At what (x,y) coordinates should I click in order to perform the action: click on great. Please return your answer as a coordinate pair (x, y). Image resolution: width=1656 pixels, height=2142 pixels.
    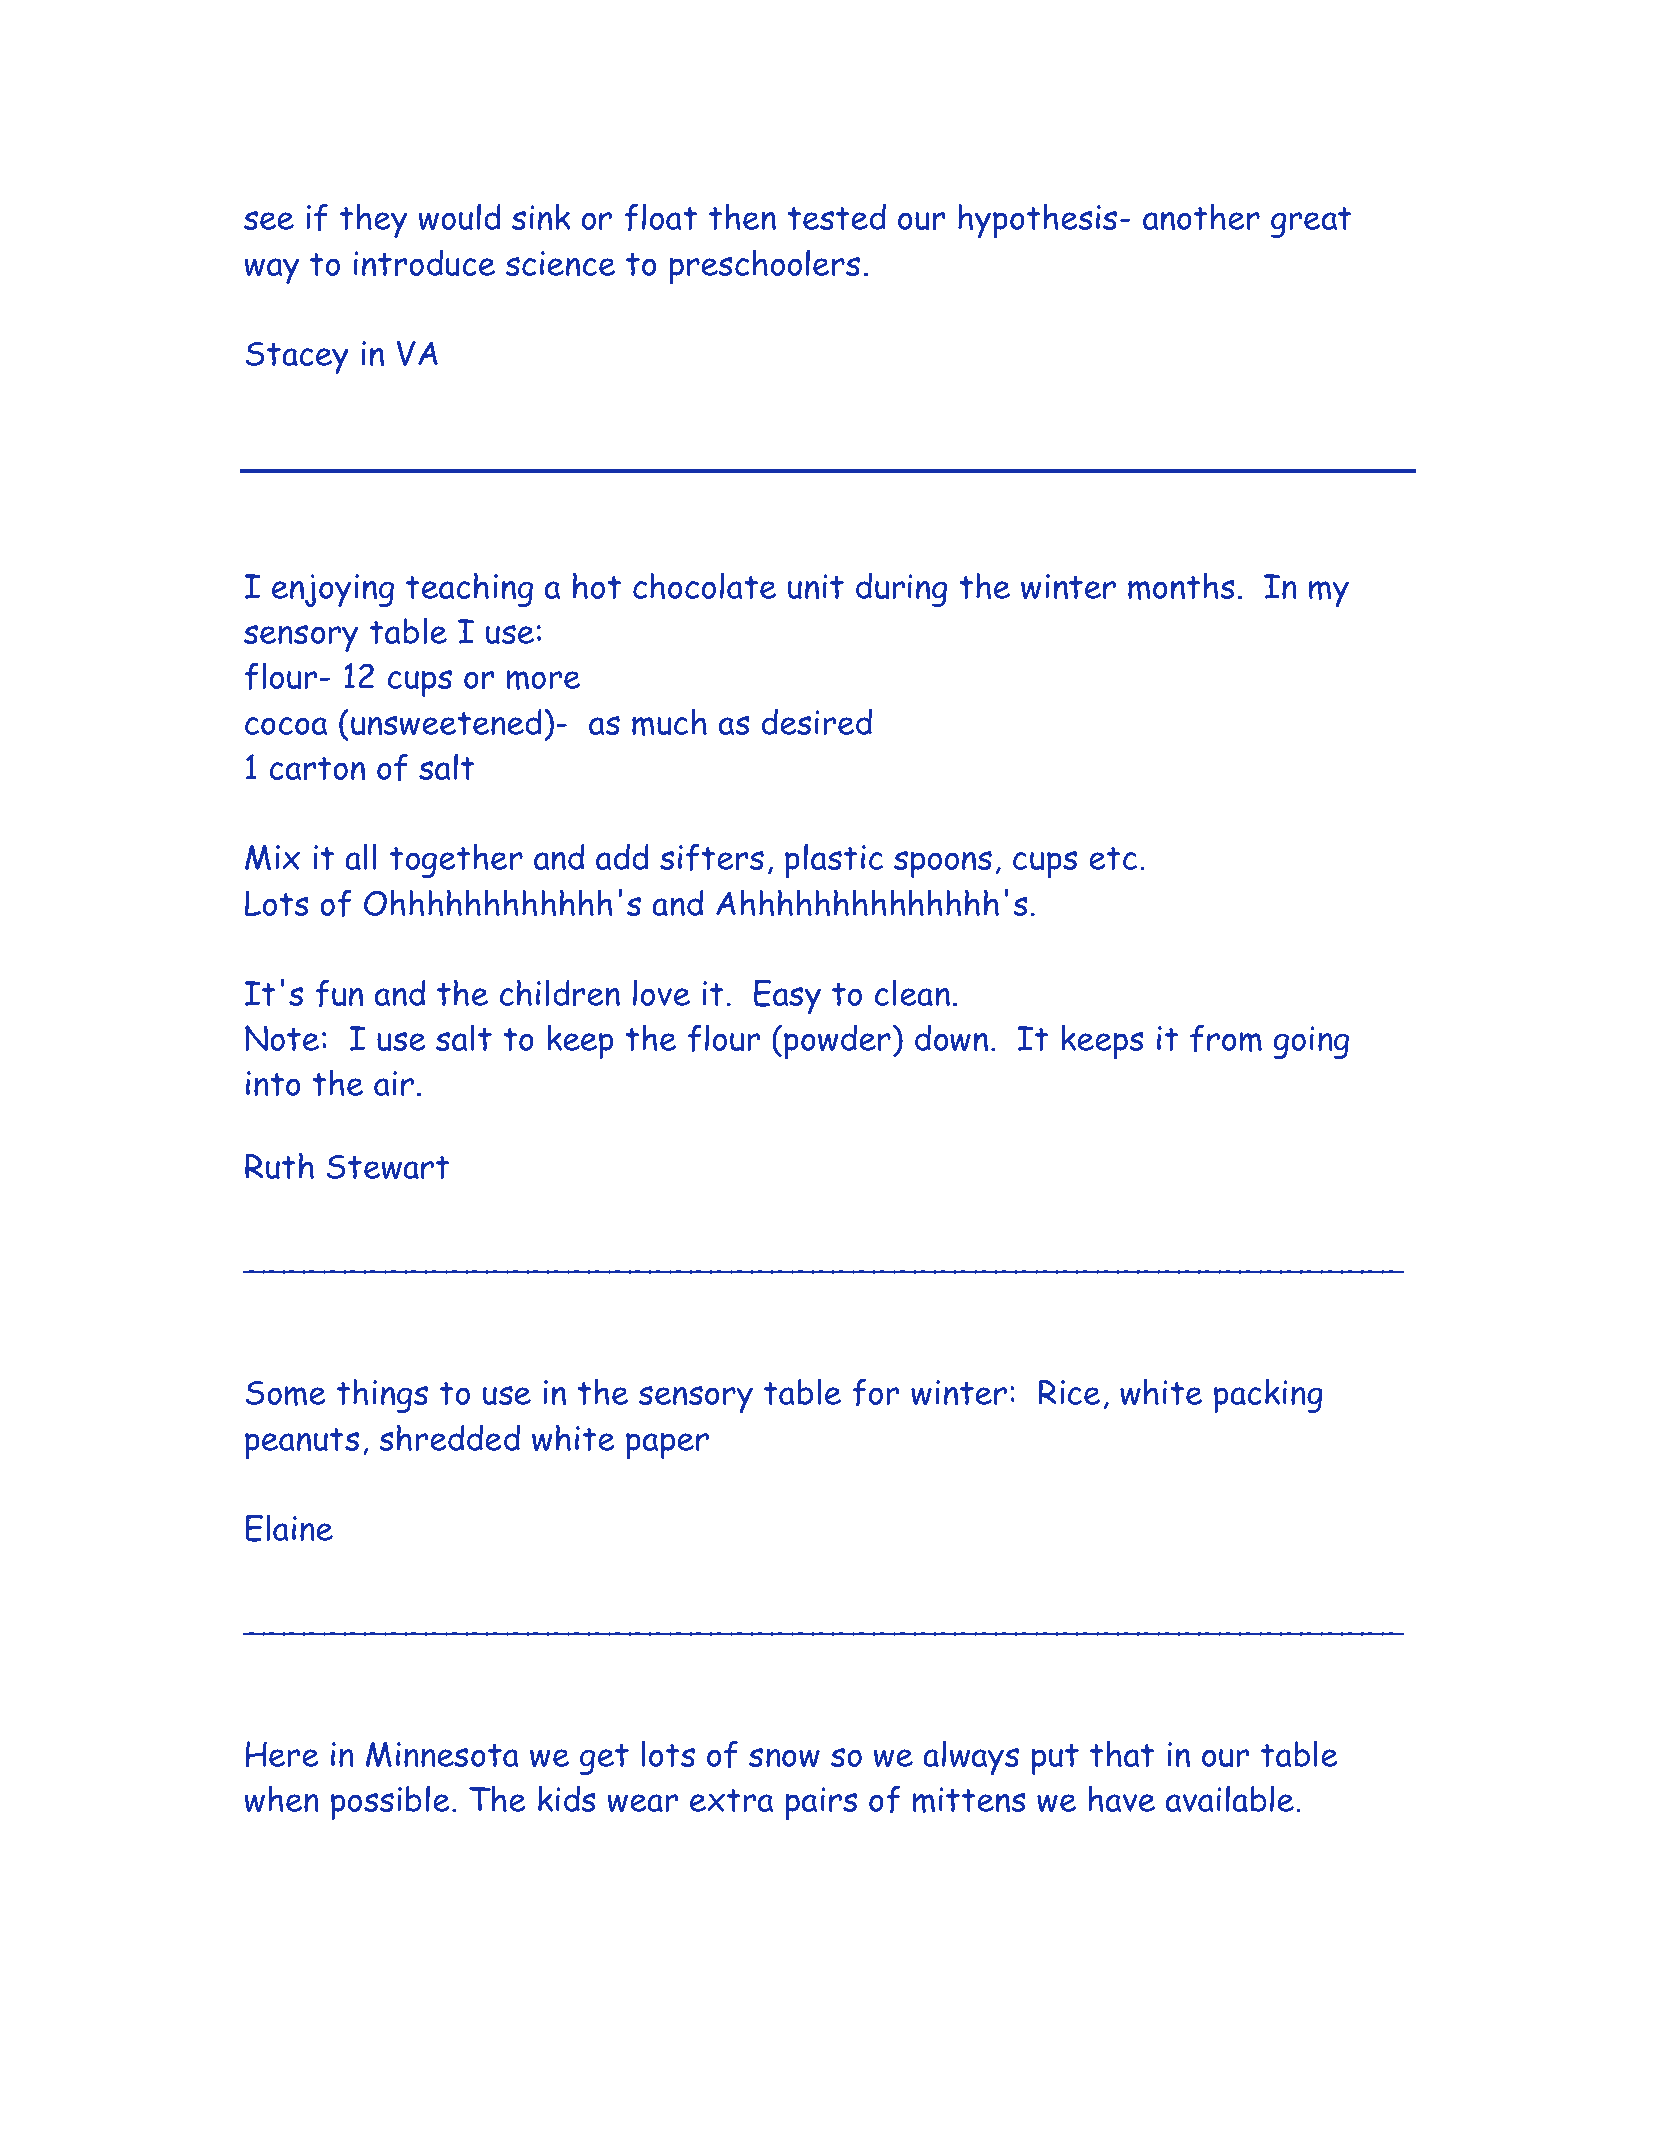
    Looking at the image, I should click on (1311, 222).
